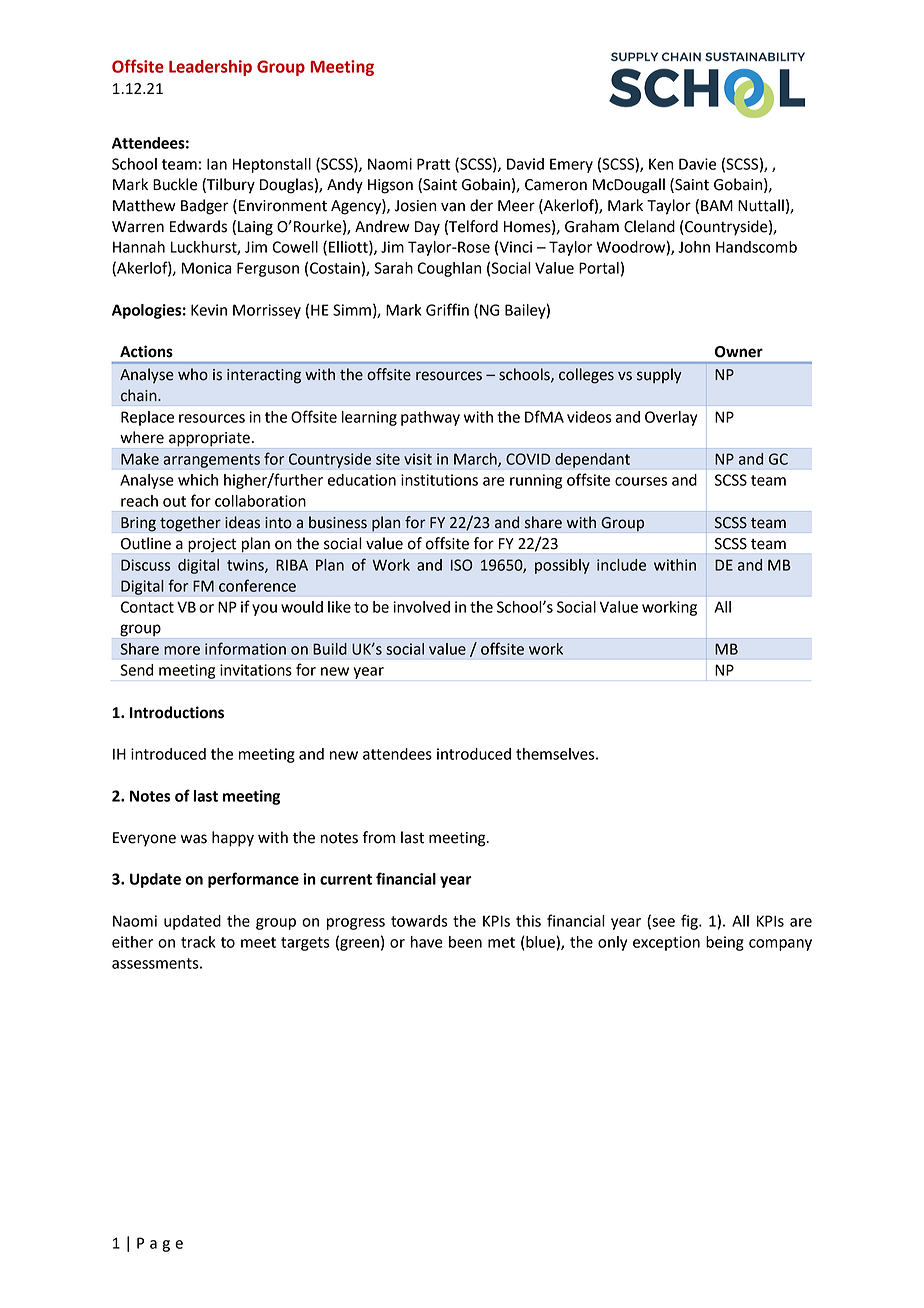 This page has width=924, height=1308. What do you see at coordinates (198, 942) in the page?
I see `track` at bounding box center [198, 942].
